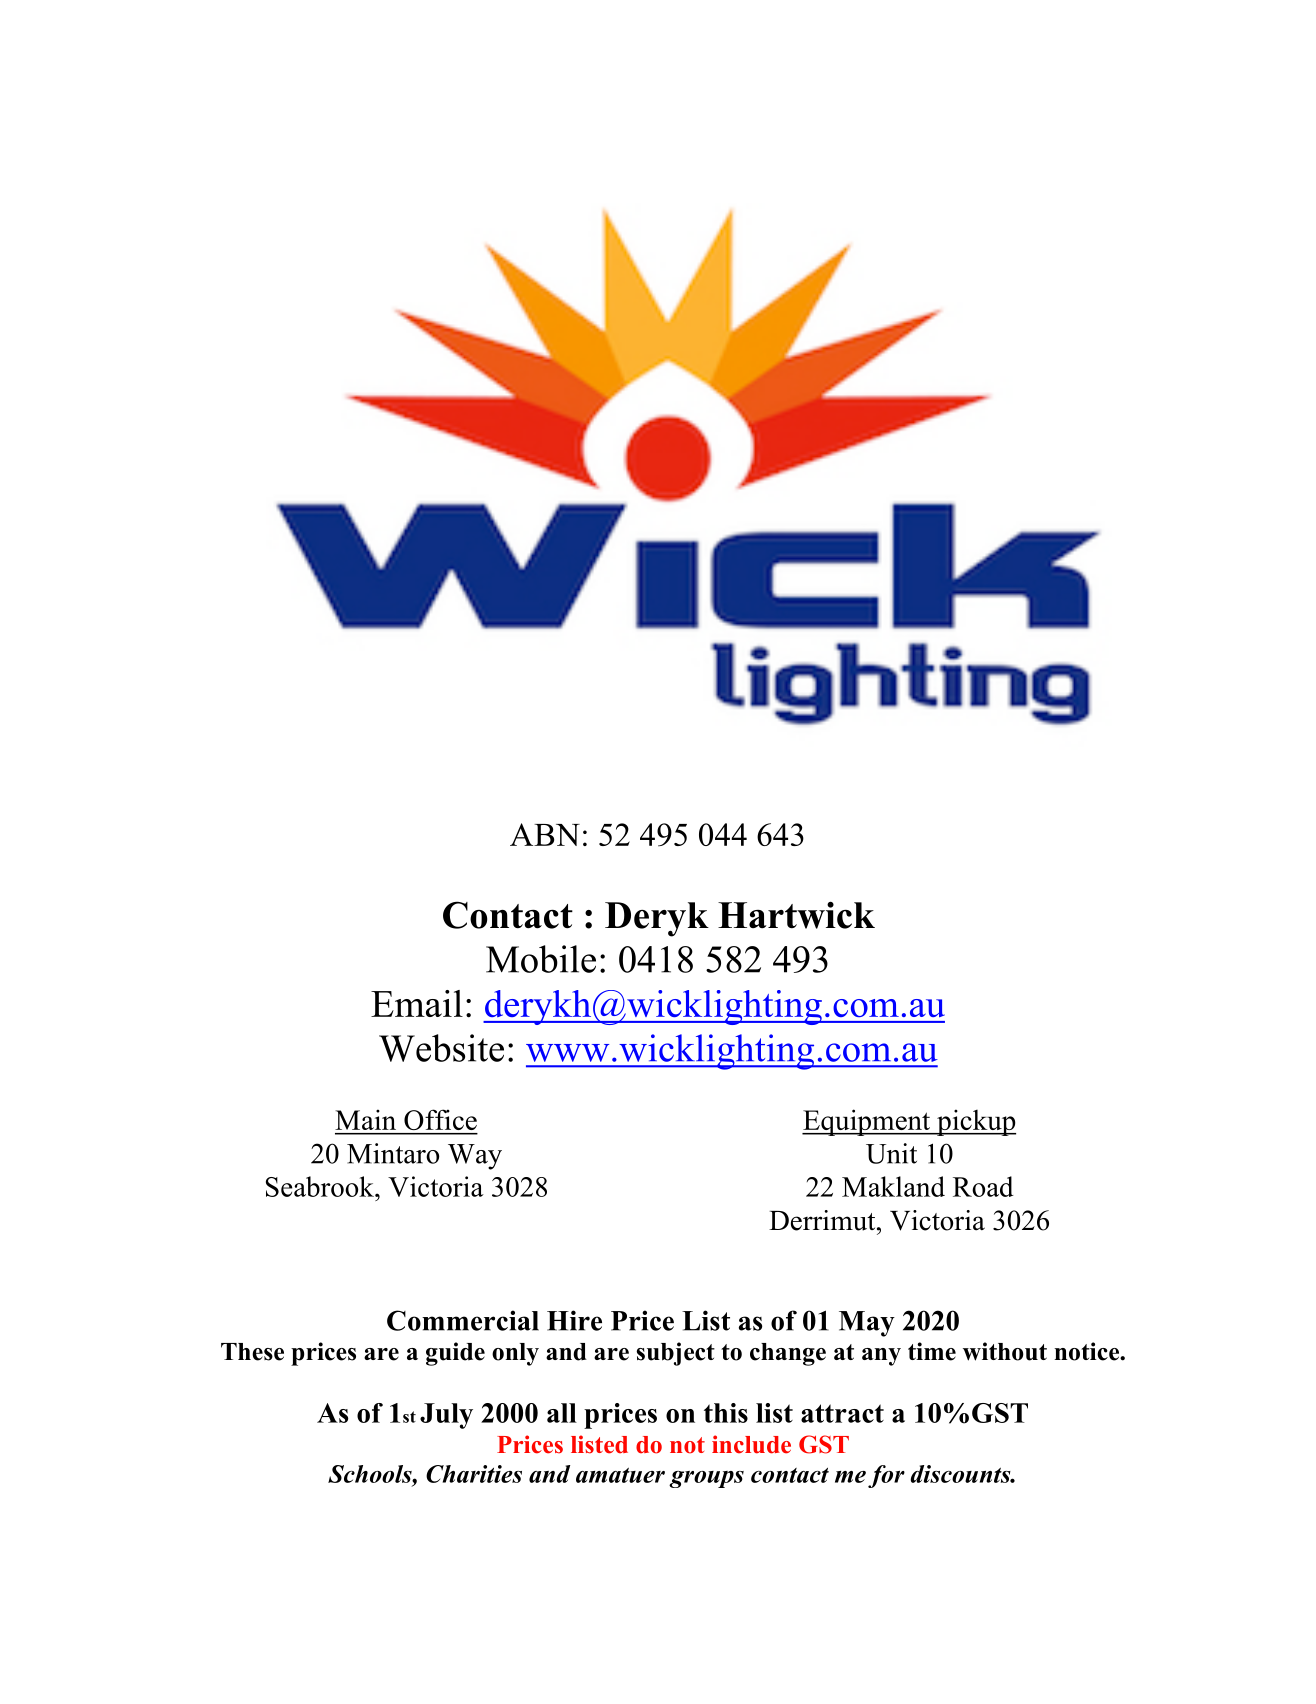 The height and width of the page is (1704, 1316). What do you see at coordinates (541, 959) in the page?
I see `Mobile` at bounding box center [541, 959].
